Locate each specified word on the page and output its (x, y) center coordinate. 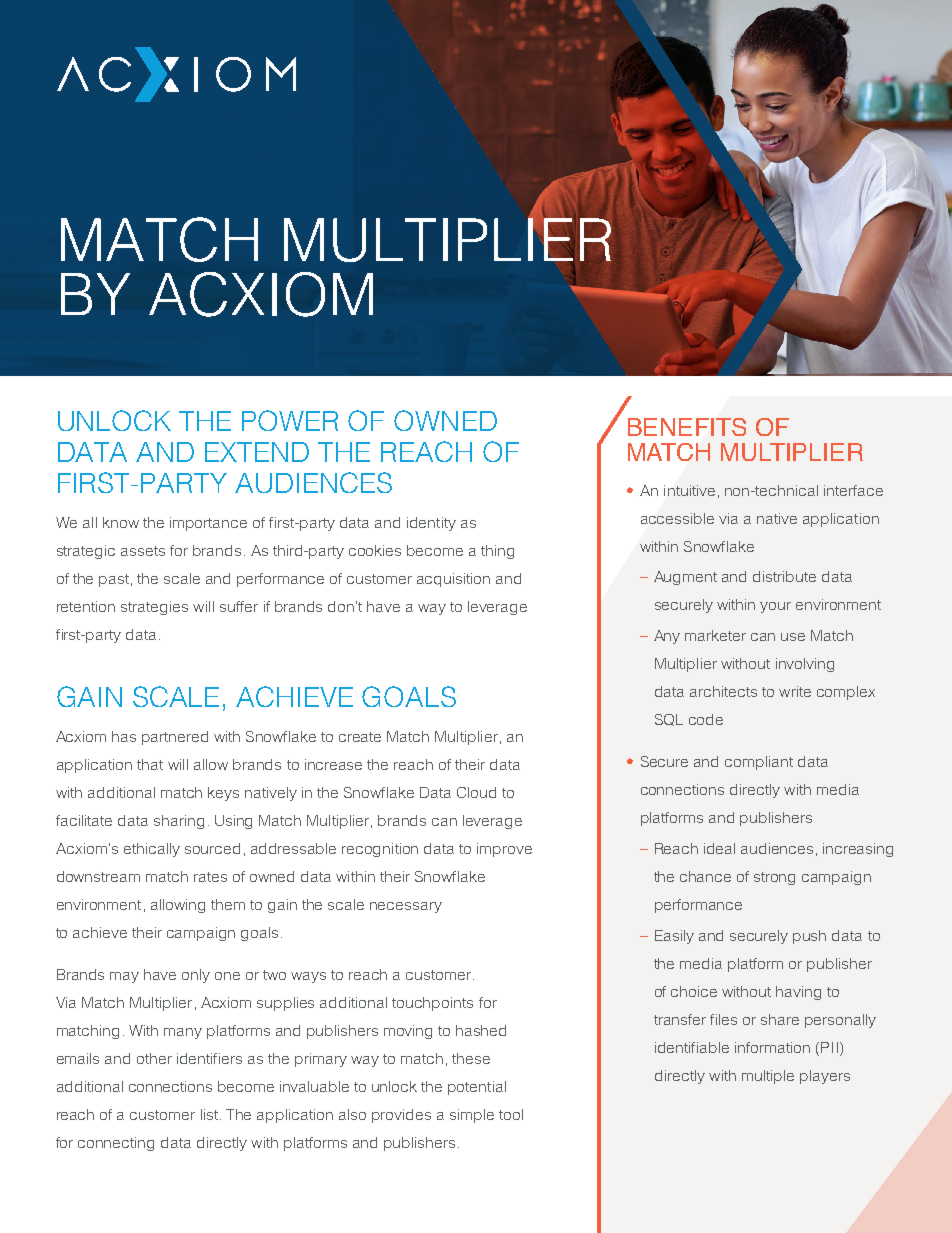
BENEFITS (687, 427)
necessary (406, 907)
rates (210, 877)
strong (774, 878)
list (211, 1114)
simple (472, 1116)
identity (431, 524)
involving (805, 665)
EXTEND (257, 452)
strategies (154, 608)
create (360, 737)
